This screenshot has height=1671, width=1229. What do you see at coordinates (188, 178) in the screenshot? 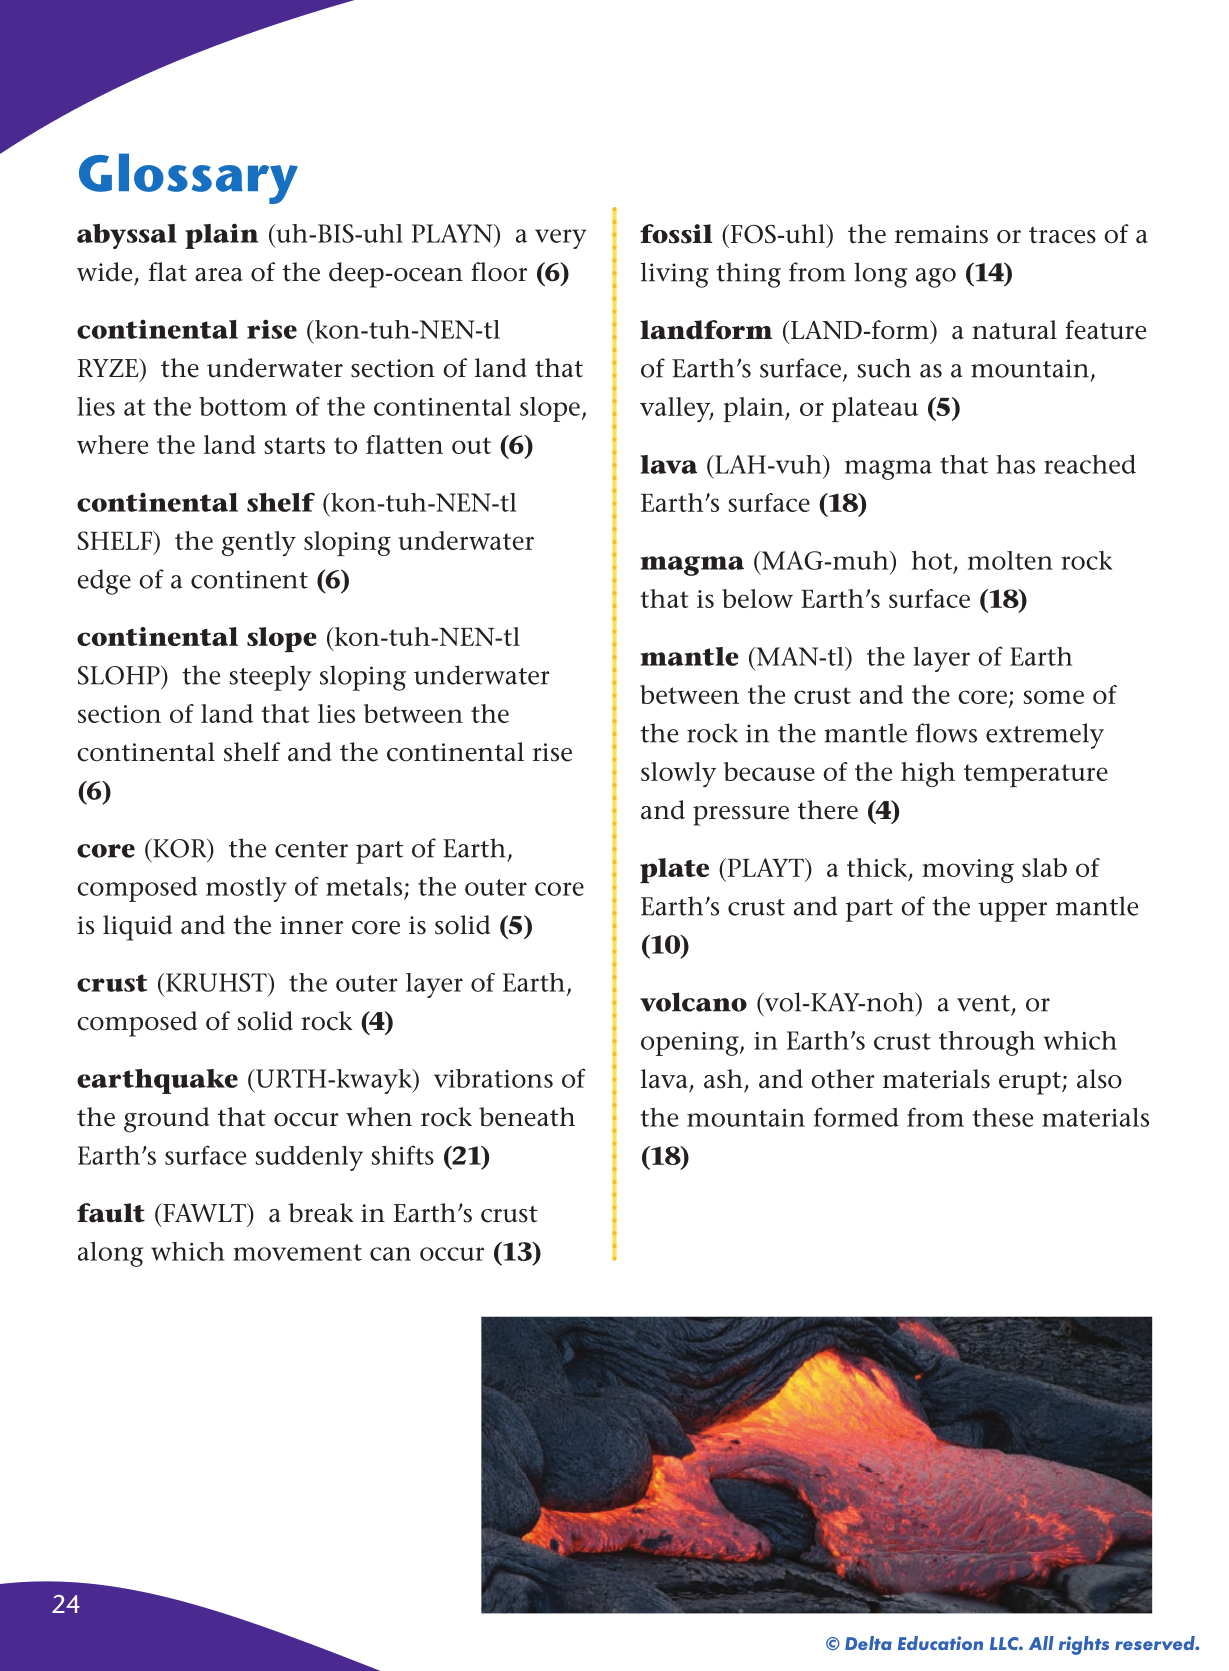
I see `Glossary` at bounding box center [188, 178].
